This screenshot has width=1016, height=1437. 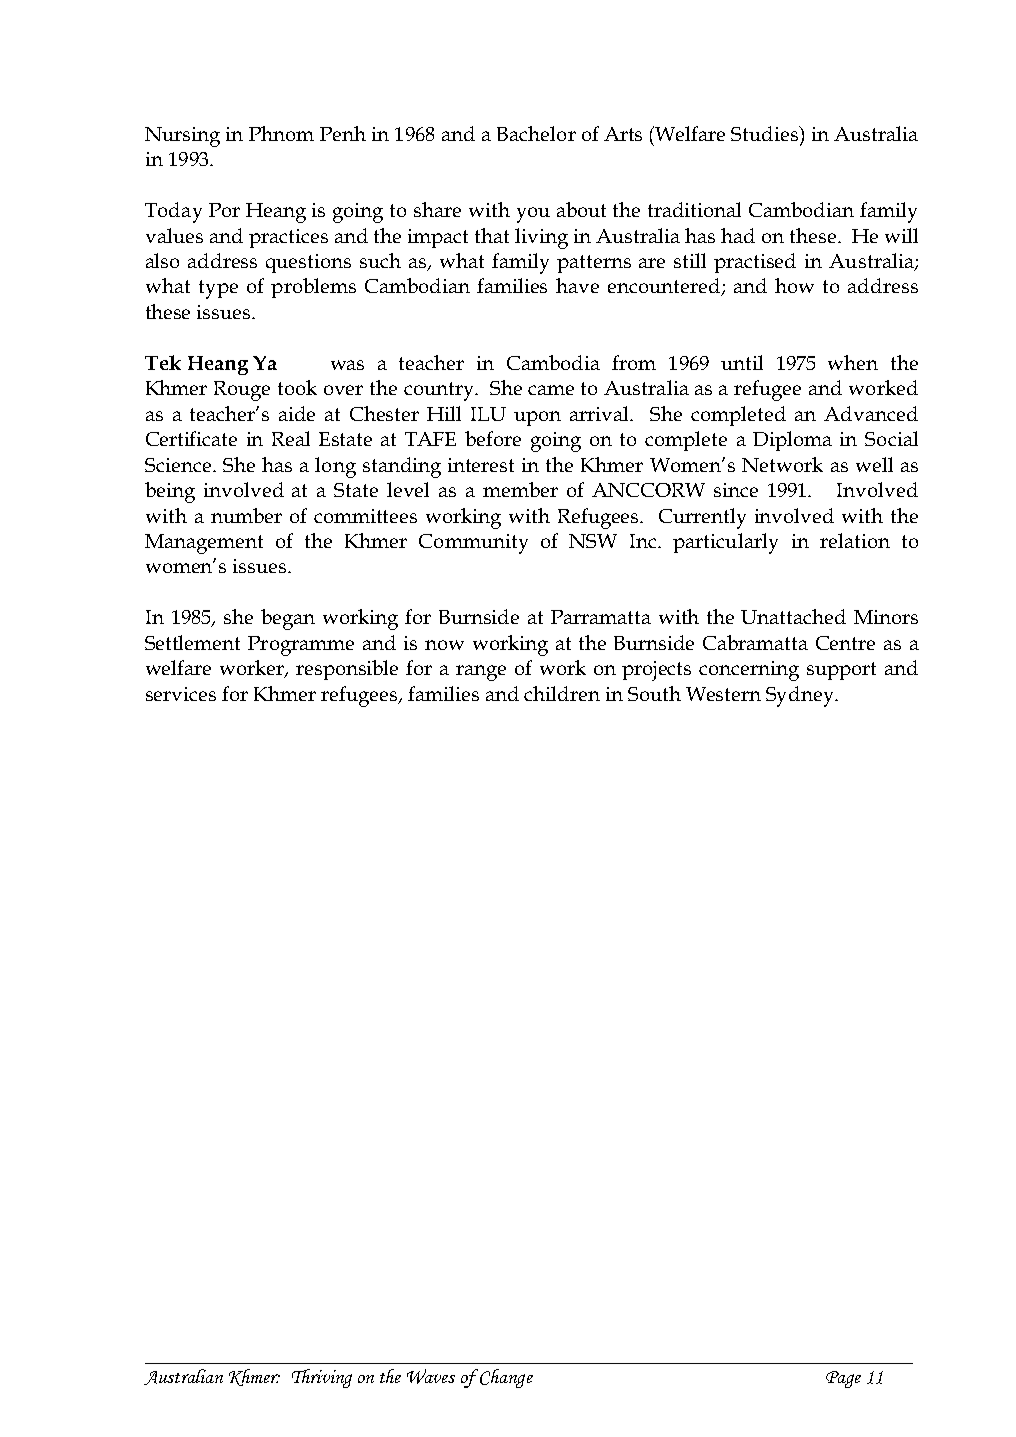 What do you see at coordinates (536, 133) in the screenshot?
I see `Bachelor` at bounding box center [536, 133].
